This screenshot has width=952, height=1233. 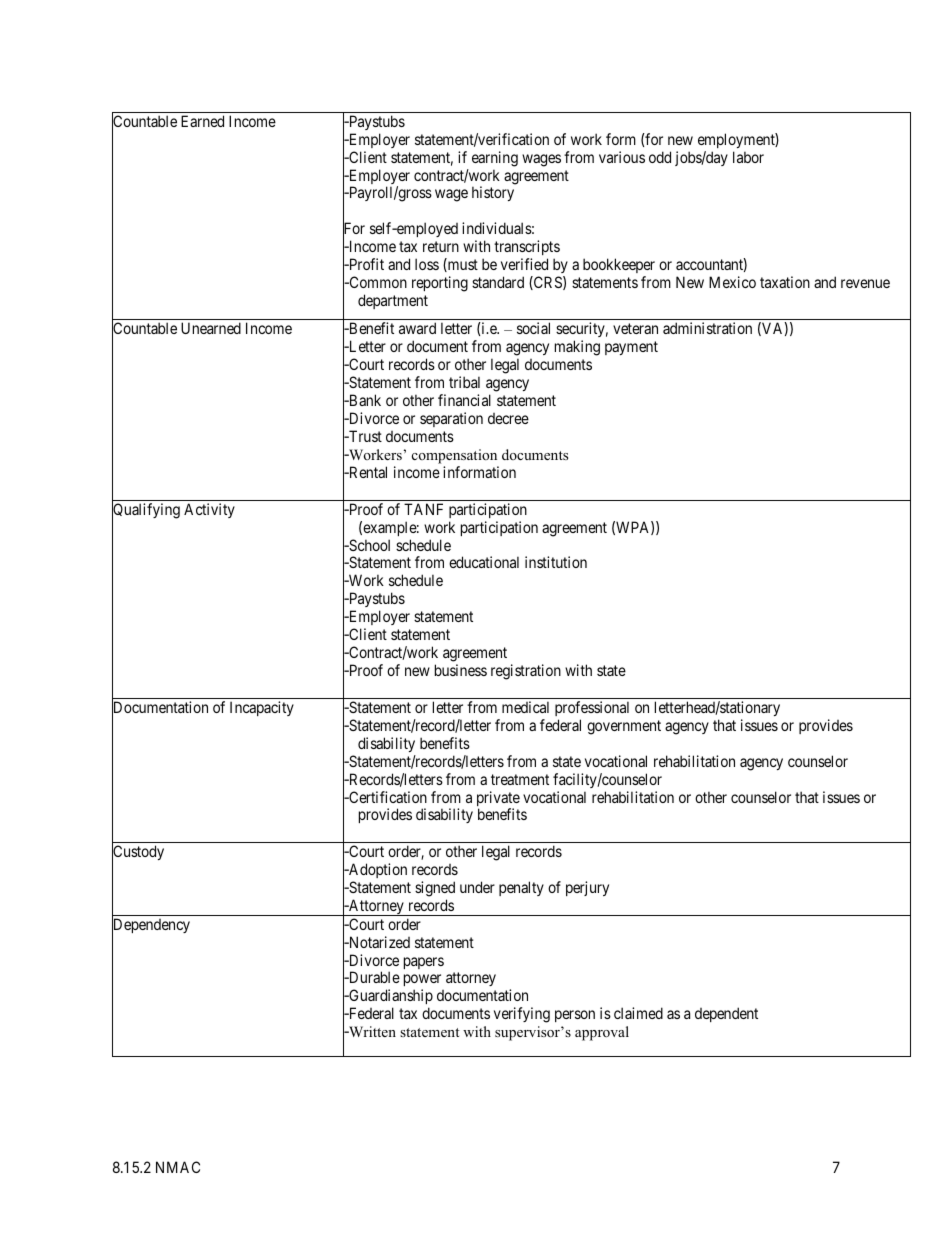 What do you see at coordinates (365, 264) in the screenshot?
I see `Profit` at bounding box center [365, 264].
